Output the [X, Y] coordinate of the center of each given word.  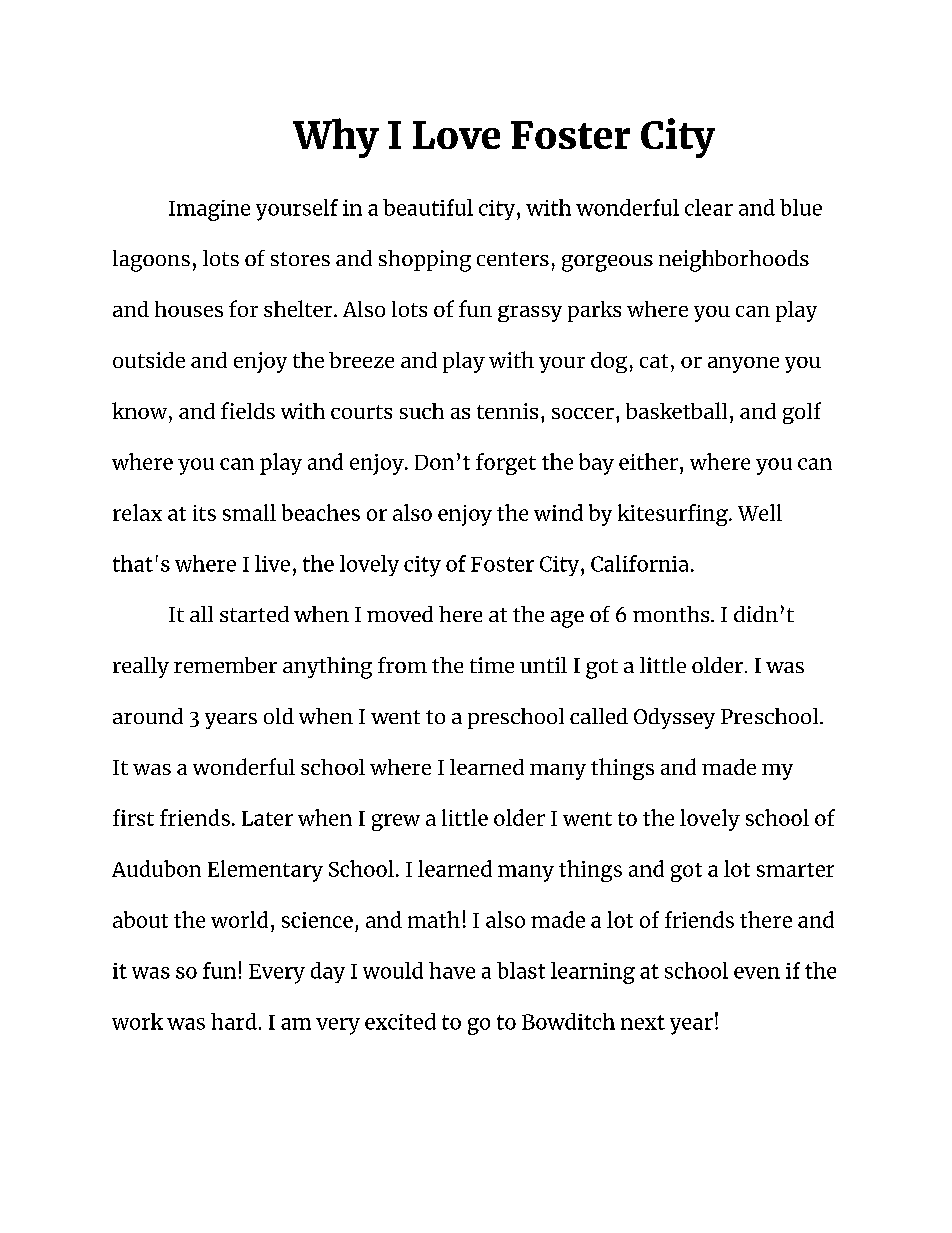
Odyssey [674, 718]
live [272, 563]
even [757, 973]
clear [709, 207]
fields [248, 410]
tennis [507, 411]
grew [396, 822]
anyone [743, 365]
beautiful [428, 207]
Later [267, 818]
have [452, 970]
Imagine [209, 210]
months [672, 614]
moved [400, 614]
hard [234, 1021]
